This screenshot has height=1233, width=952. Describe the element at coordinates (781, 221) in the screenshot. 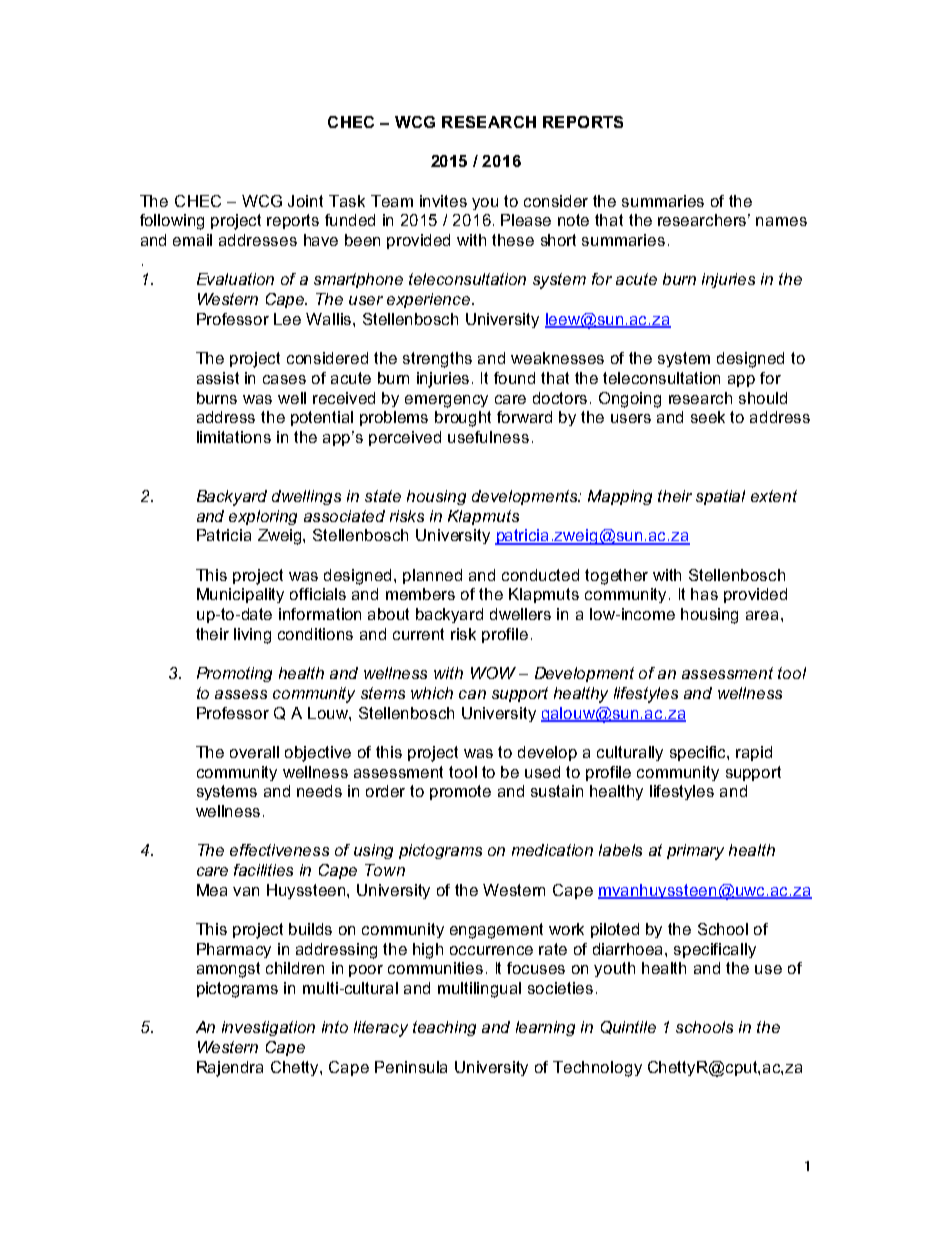

I see `names` at that location.
